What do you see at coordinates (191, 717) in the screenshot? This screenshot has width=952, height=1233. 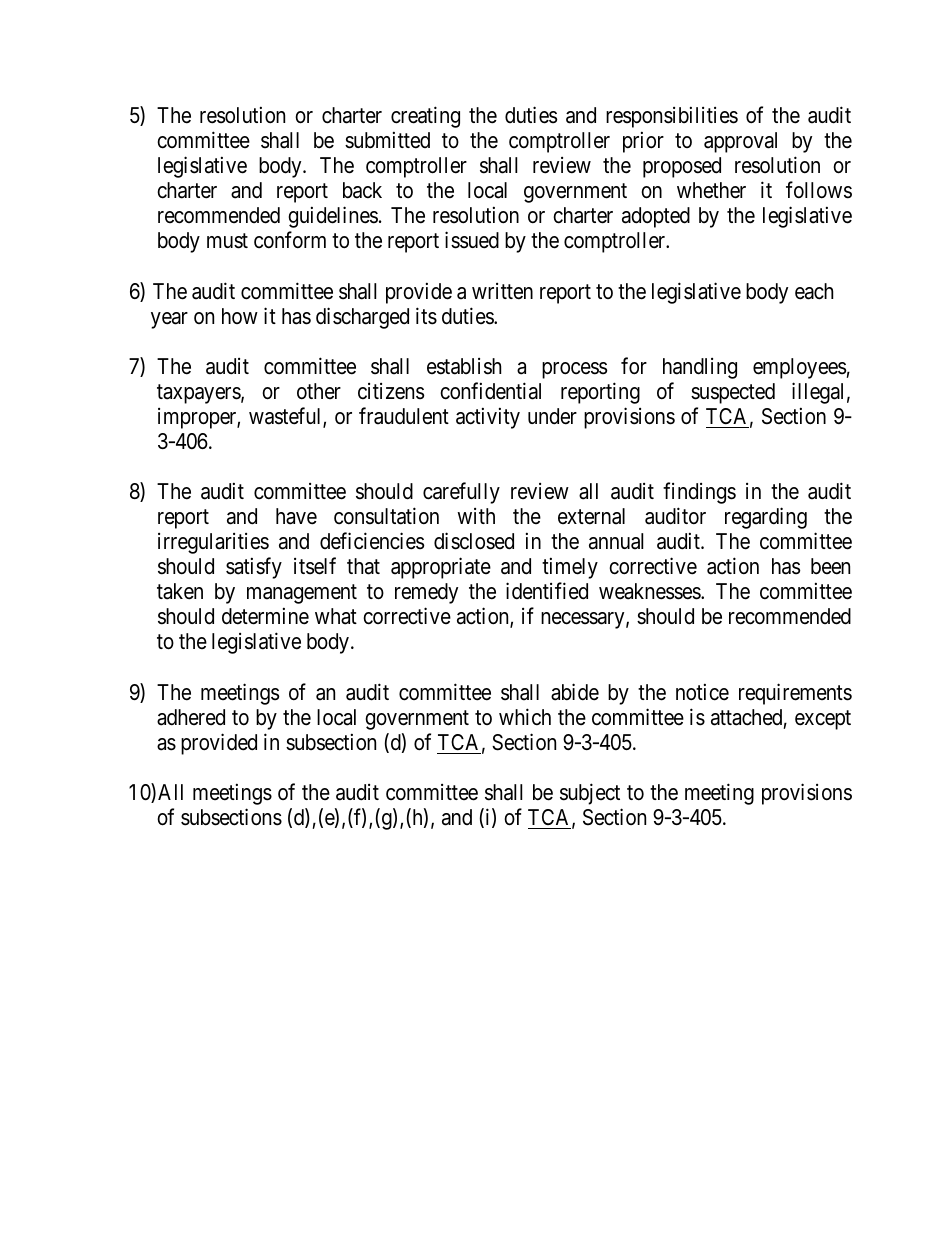 I see `adhered` at bounding box center [191, 717].
